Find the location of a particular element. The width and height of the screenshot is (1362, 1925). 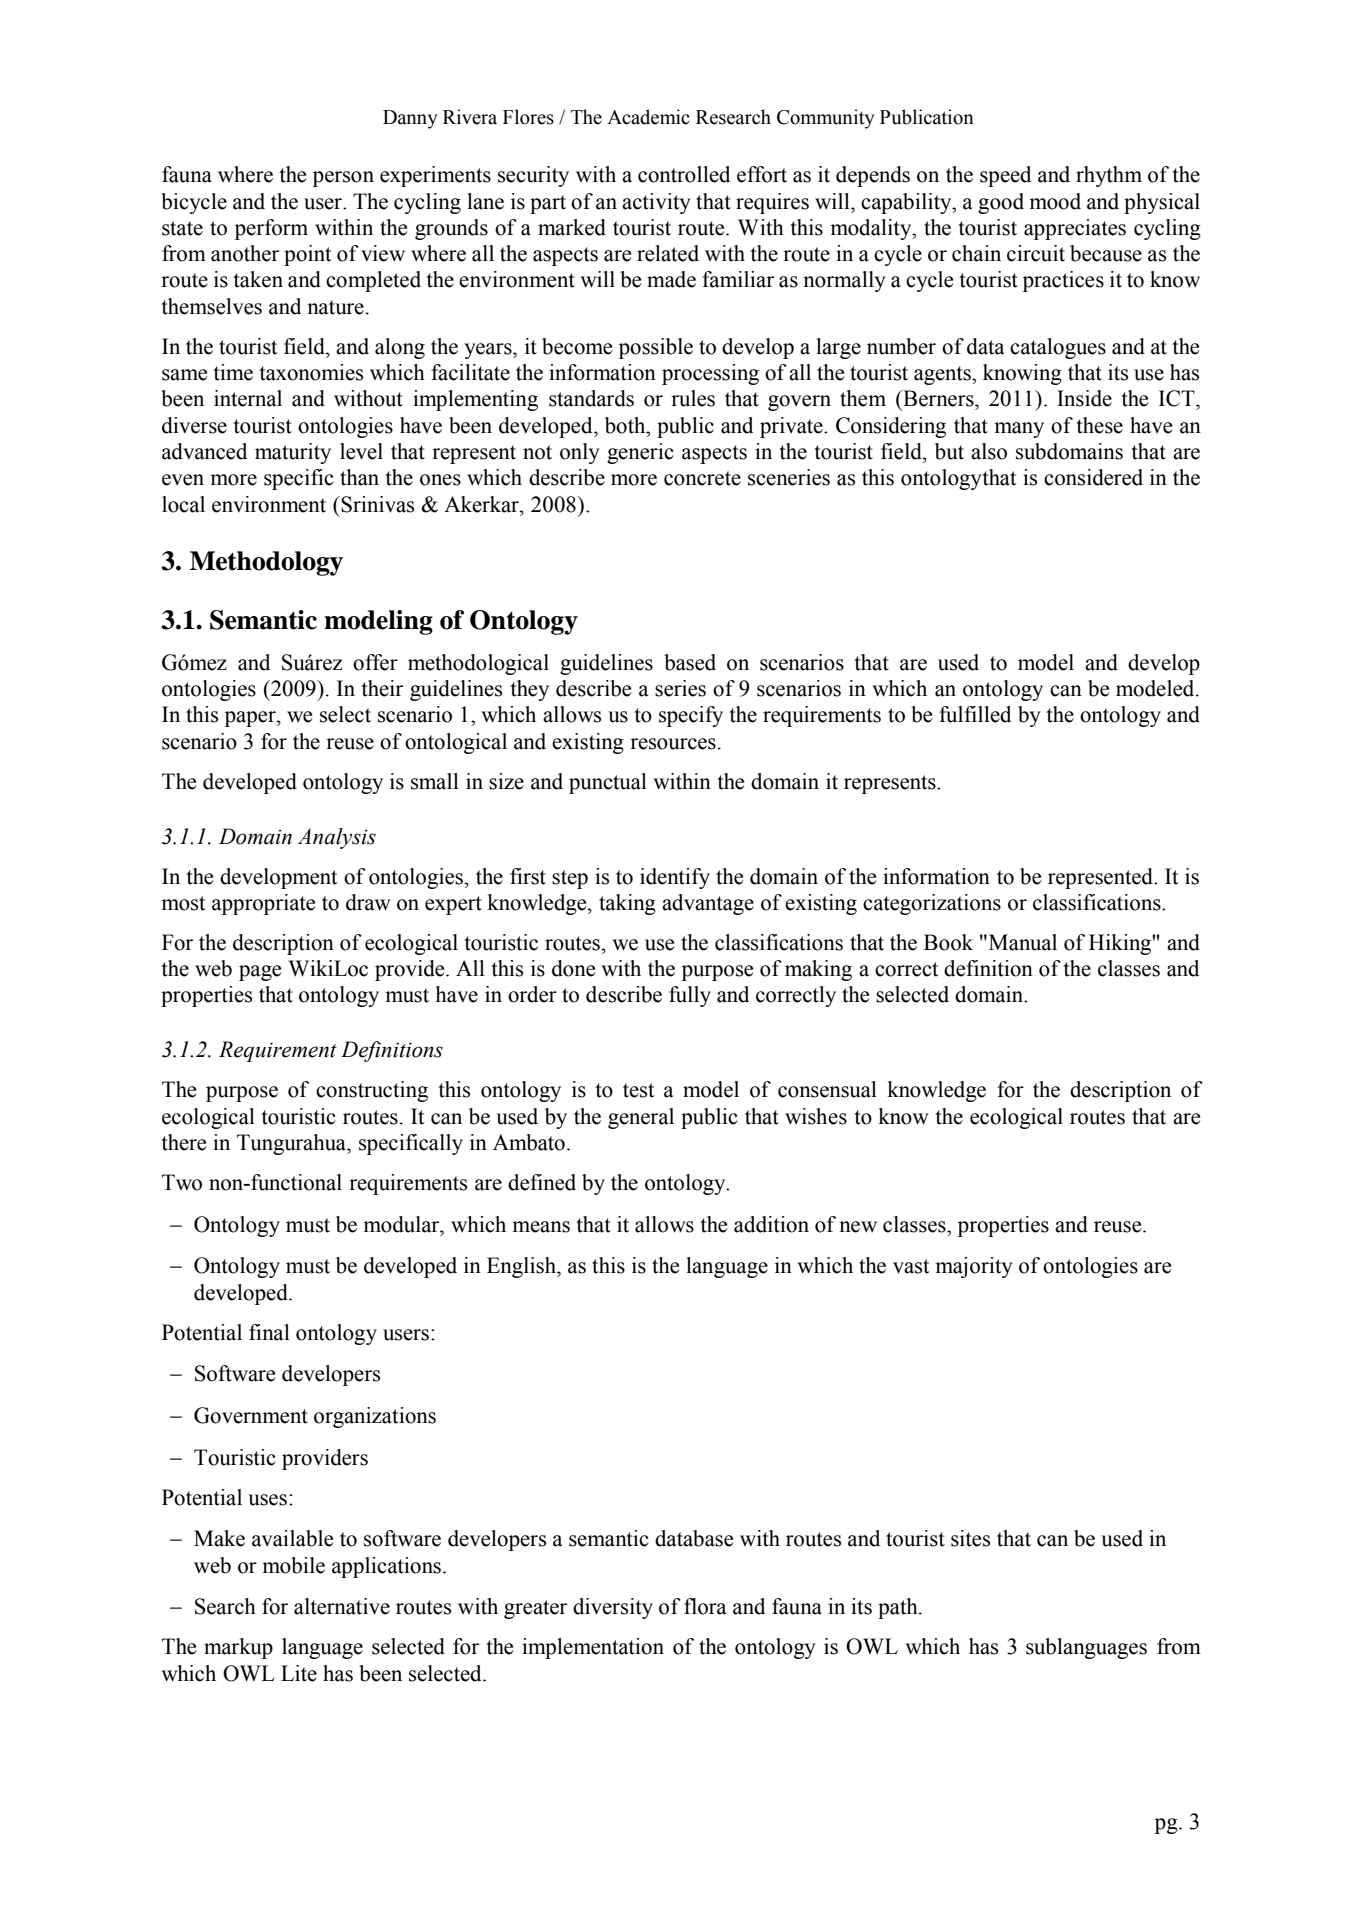

addition is located at coordinates (771, 1224).
